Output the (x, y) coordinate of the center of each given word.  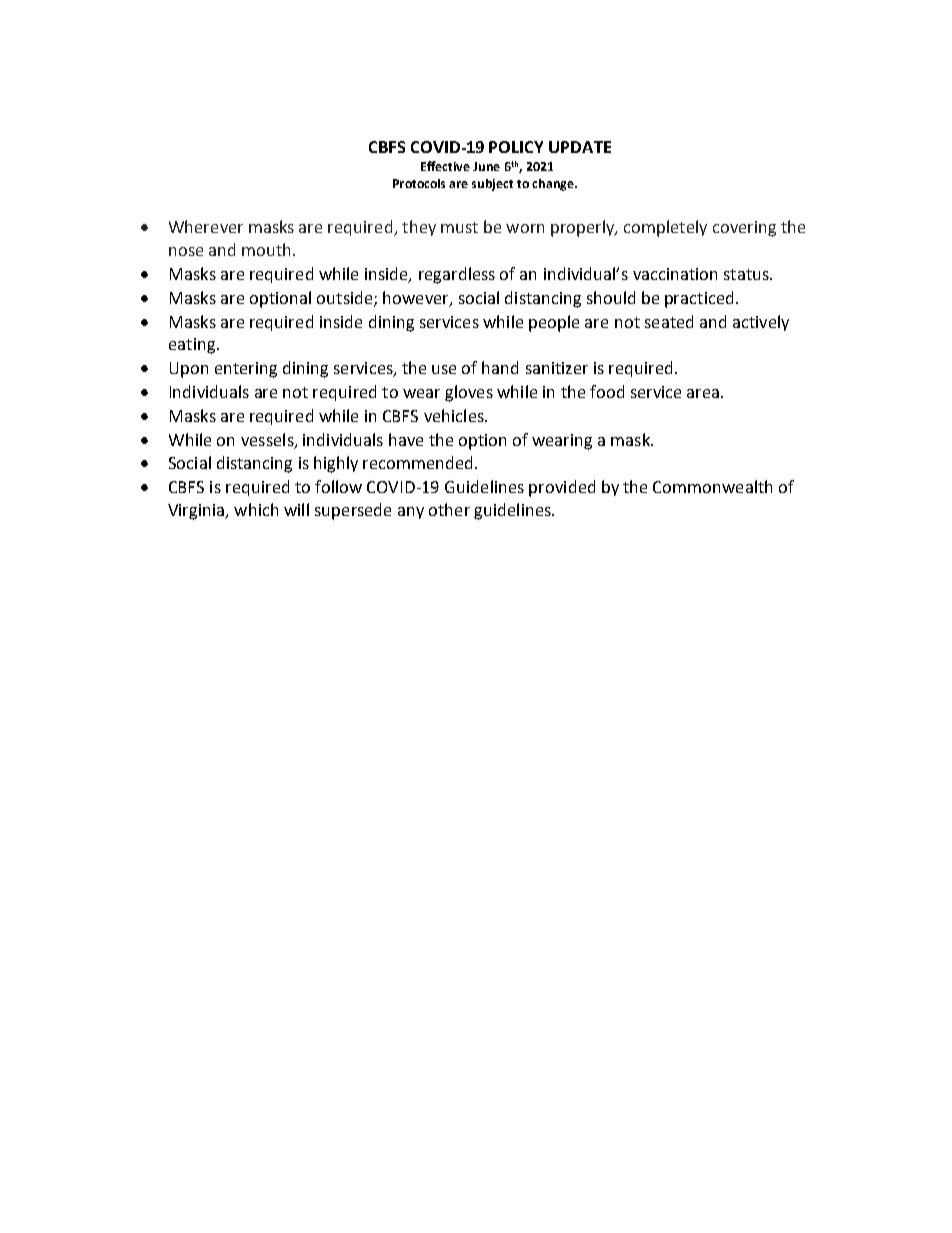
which (256, 509)
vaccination (675, 274)
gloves (469, 393)
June (486, 166)
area (704, 393)
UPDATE (580, 147)
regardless (457, 275)
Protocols (419, 183)
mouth (266, 249)
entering (246, 370)
